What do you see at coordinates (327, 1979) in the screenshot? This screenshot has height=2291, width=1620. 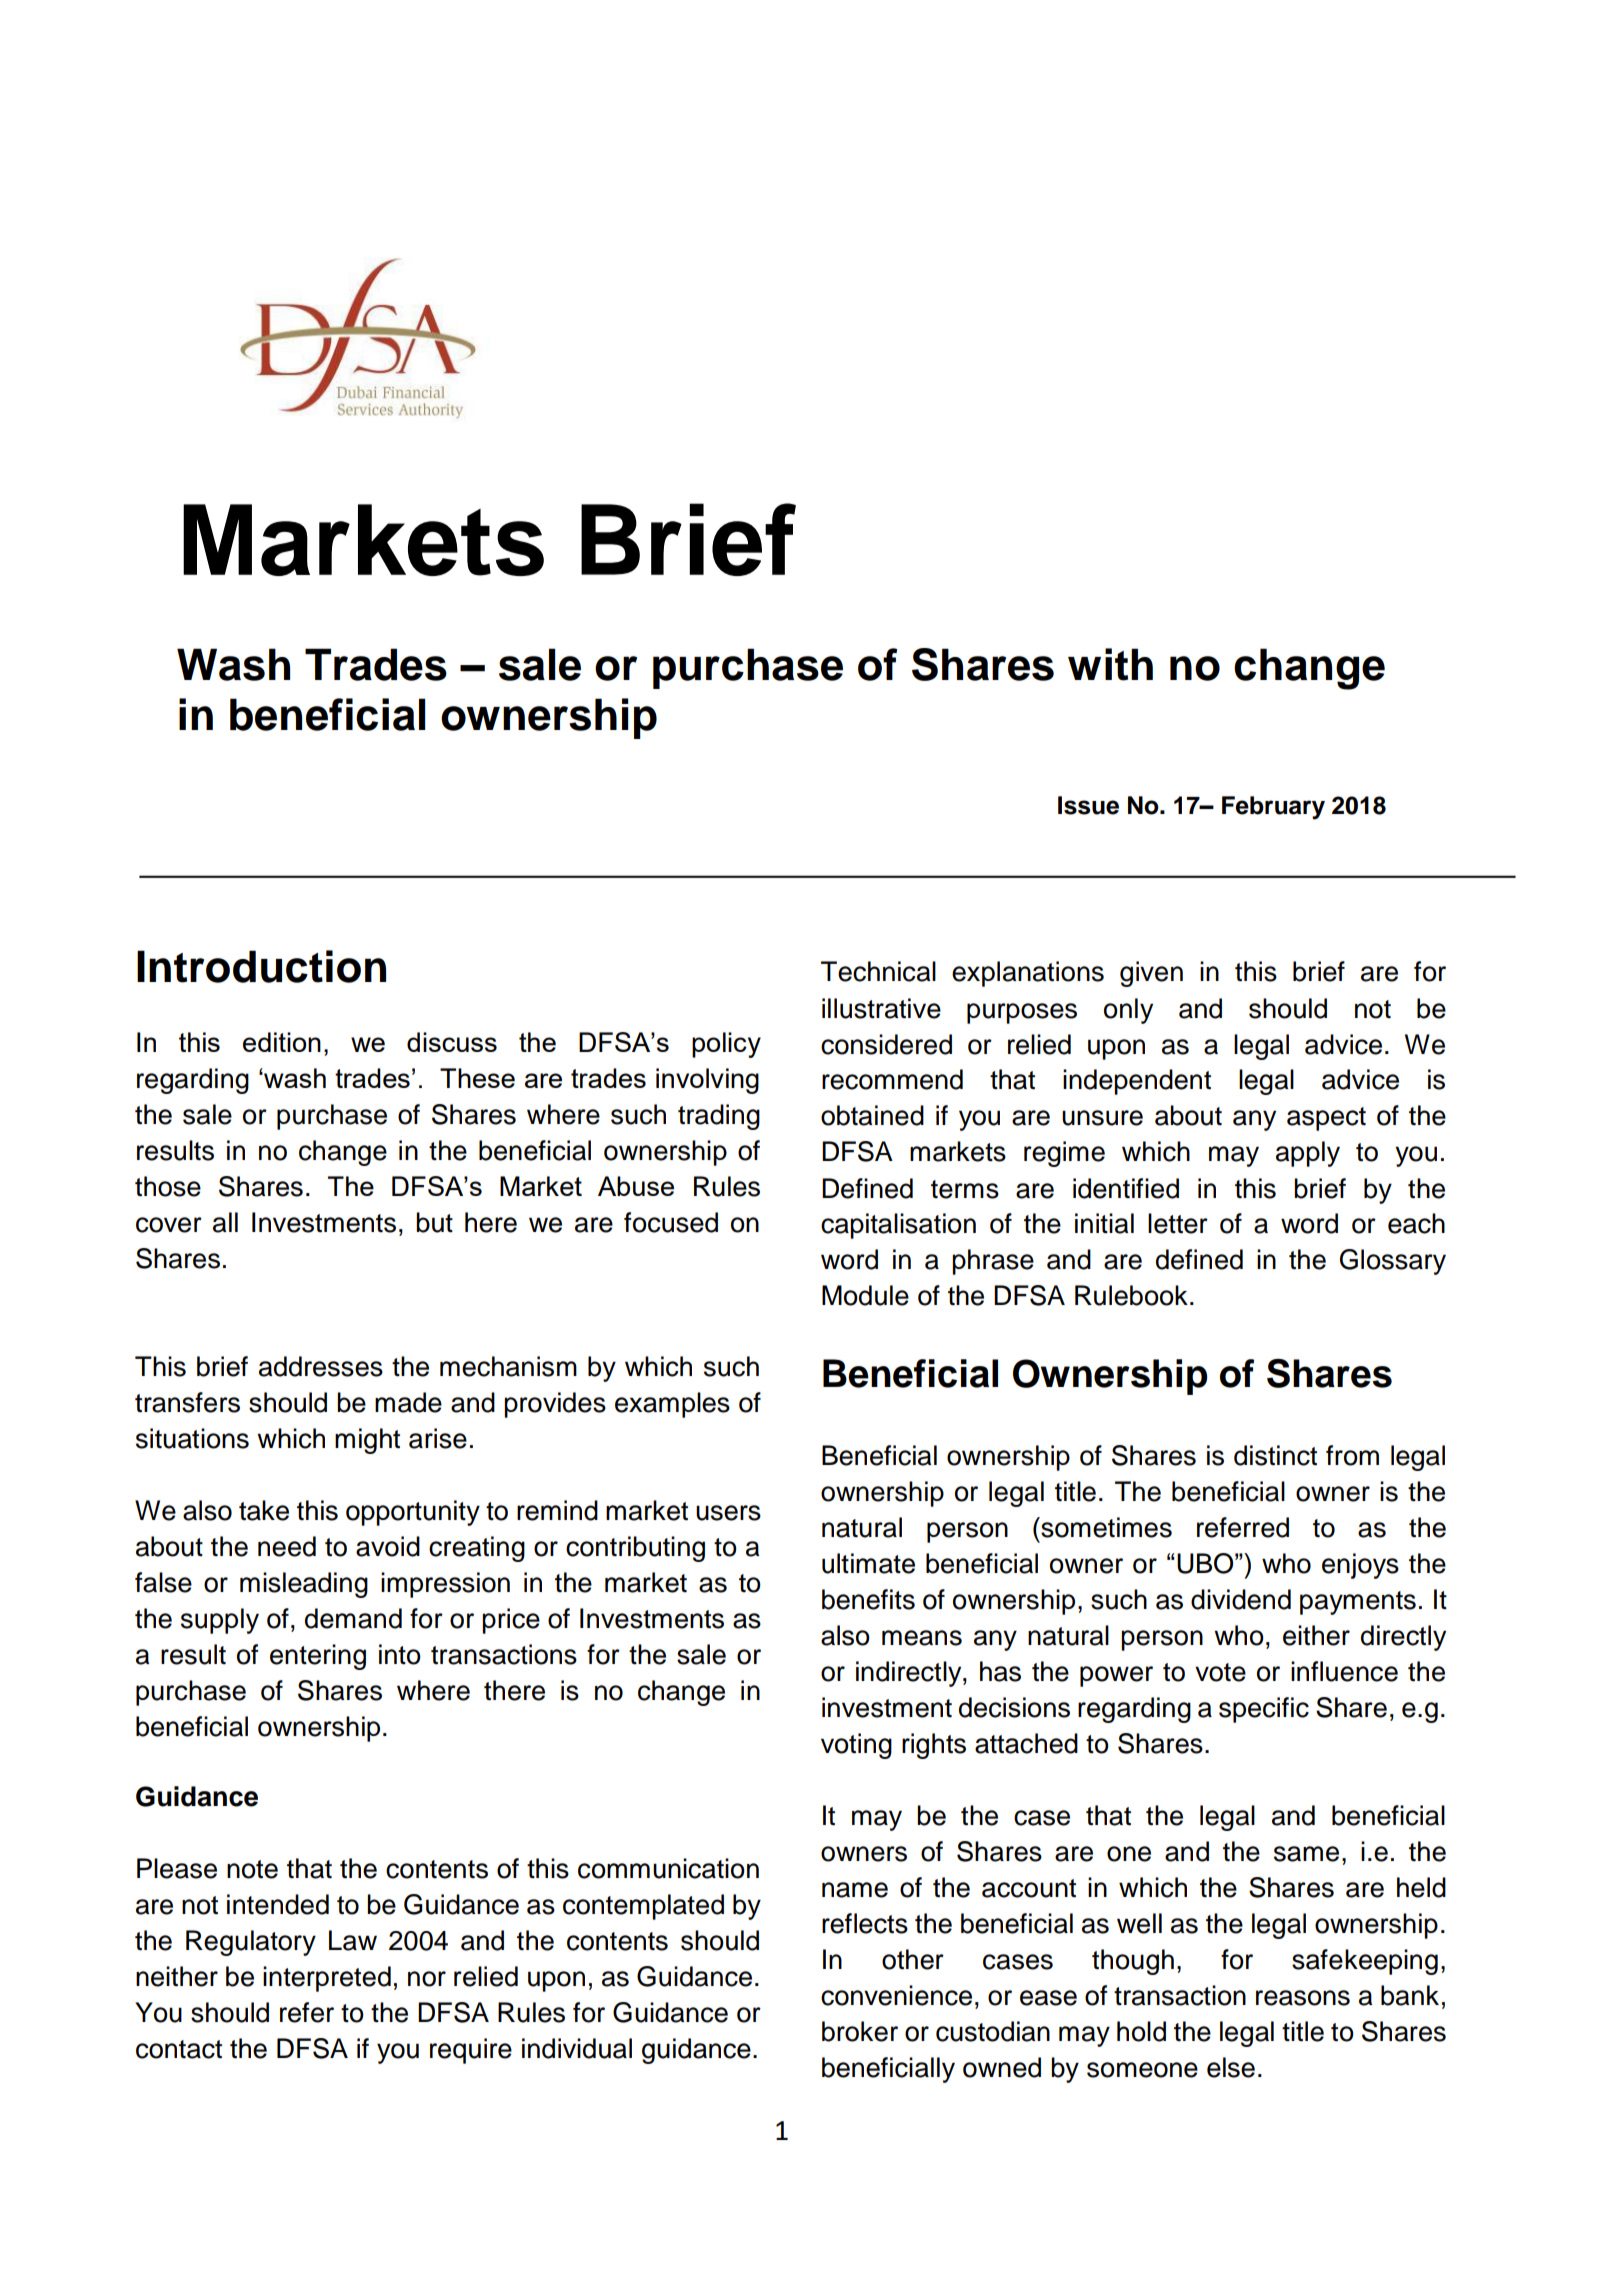 I see `interpreted` at bounding box center [327, 1979].
